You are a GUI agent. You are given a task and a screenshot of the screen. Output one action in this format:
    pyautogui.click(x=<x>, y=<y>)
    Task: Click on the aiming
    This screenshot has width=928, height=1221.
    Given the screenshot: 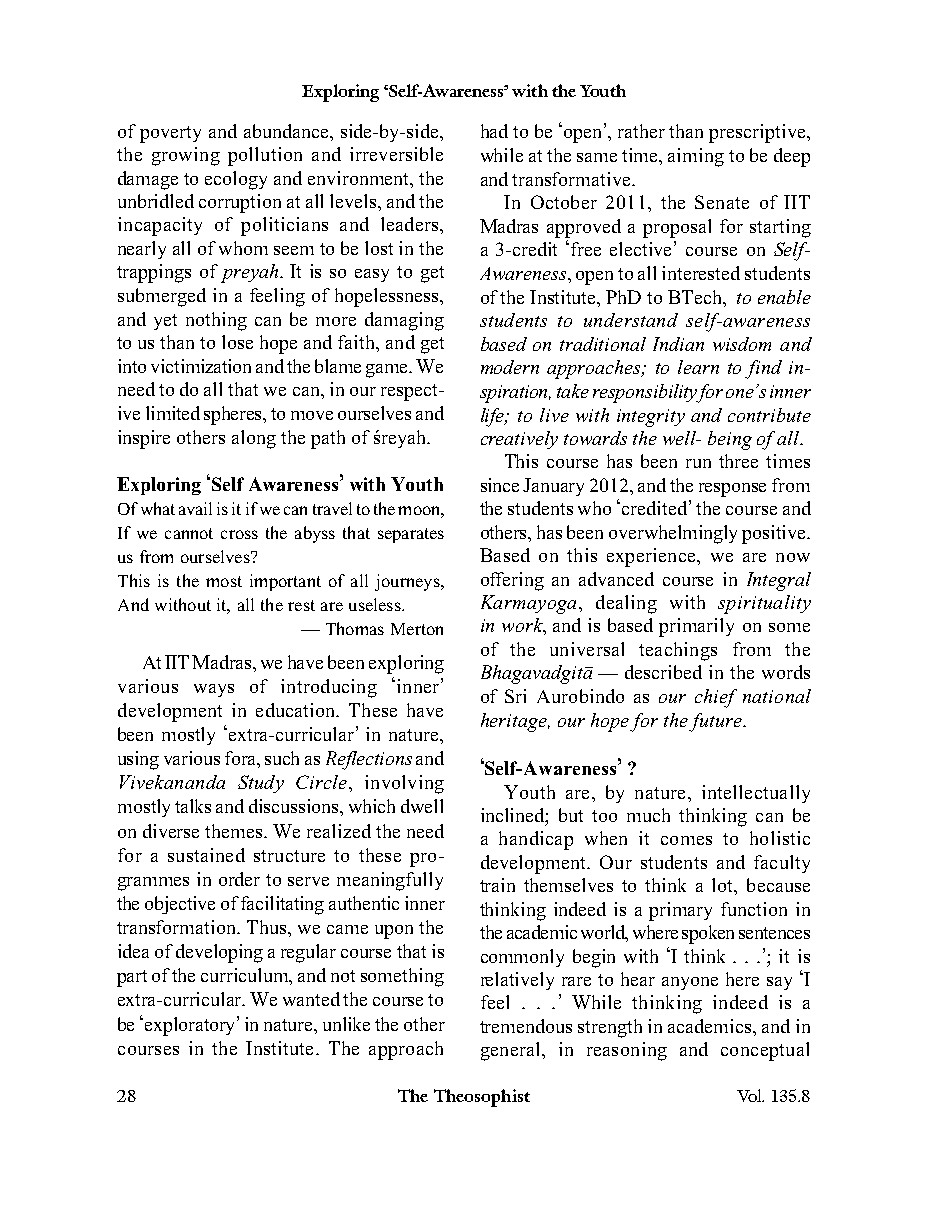 What is the action you would take?
    pyautogui.click(x=696, y=157)
